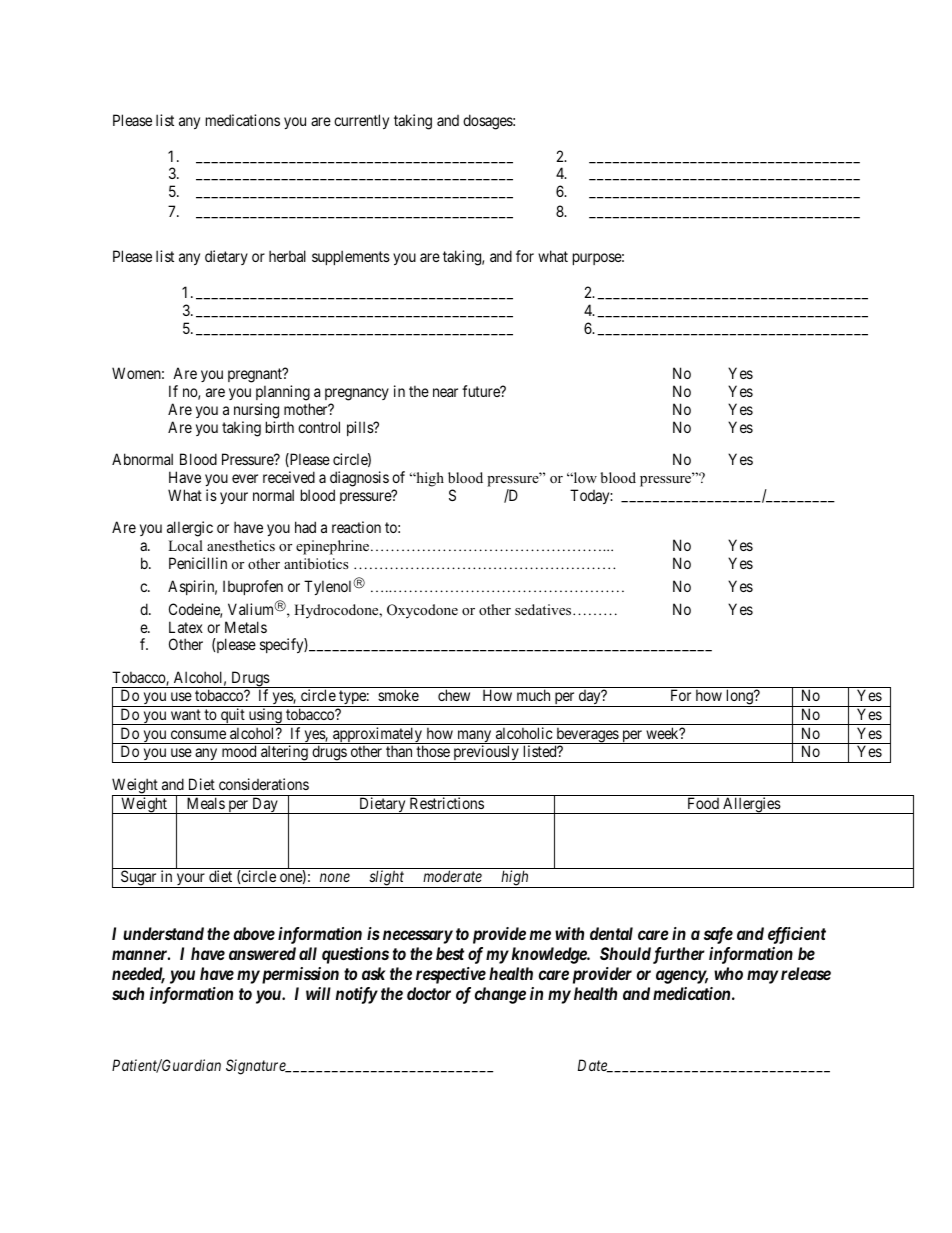  Describe the element at coordinates (262, 953) in the screenshot. I see `answered` at that location.
